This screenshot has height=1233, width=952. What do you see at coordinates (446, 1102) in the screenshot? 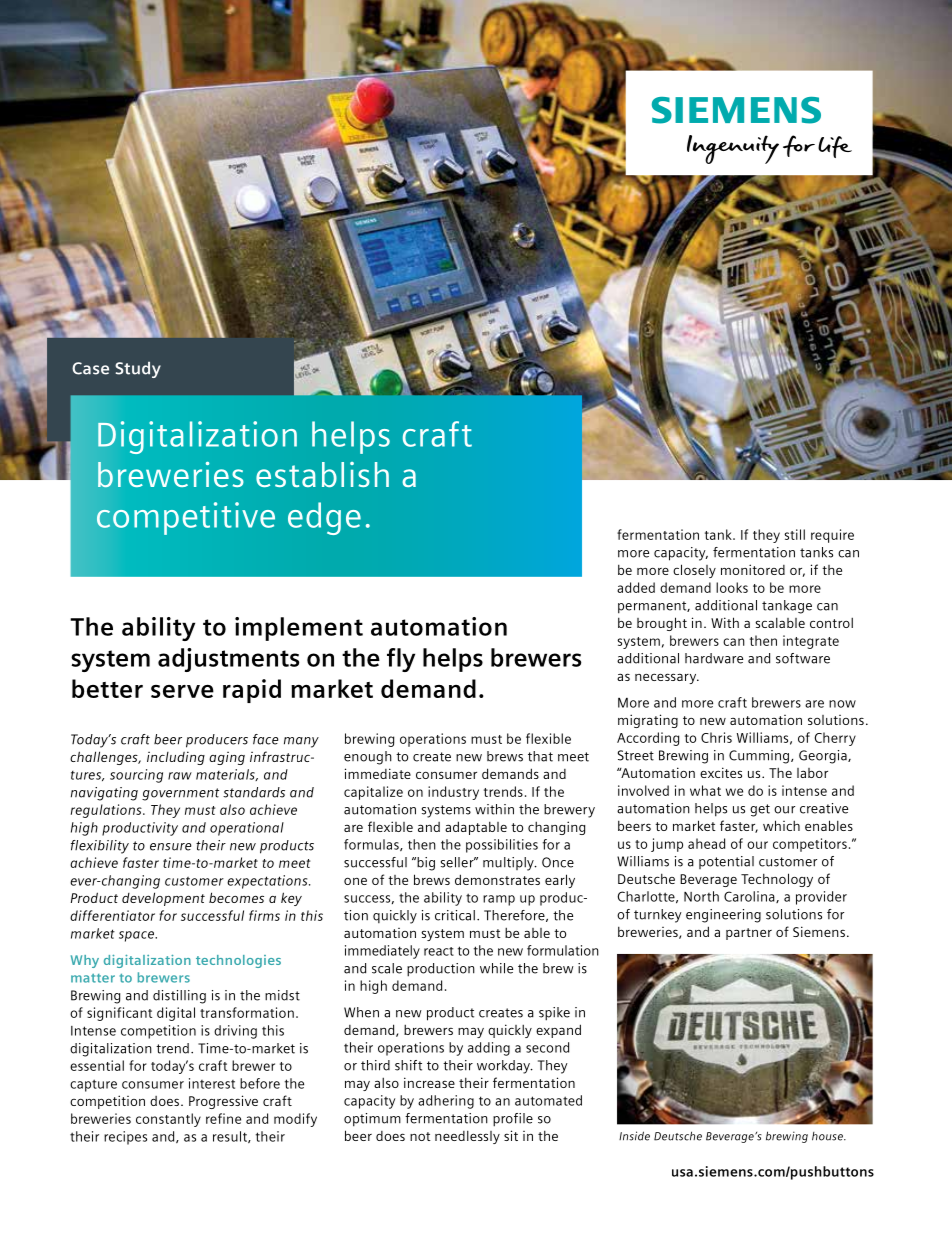
I see `adhering` at bounding box center [446, 1102].
